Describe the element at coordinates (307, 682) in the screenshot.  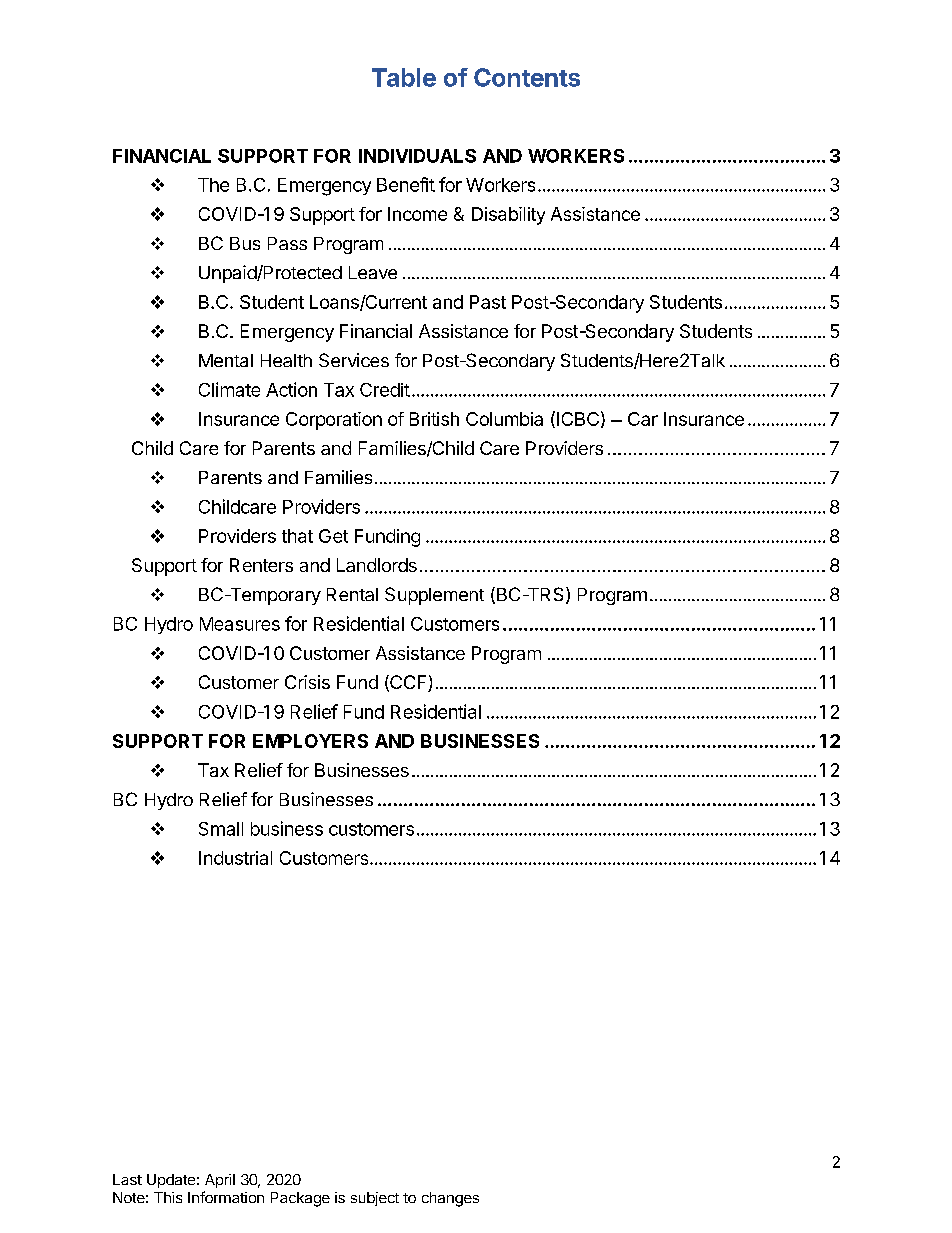
I see `Crisis` at that location.
